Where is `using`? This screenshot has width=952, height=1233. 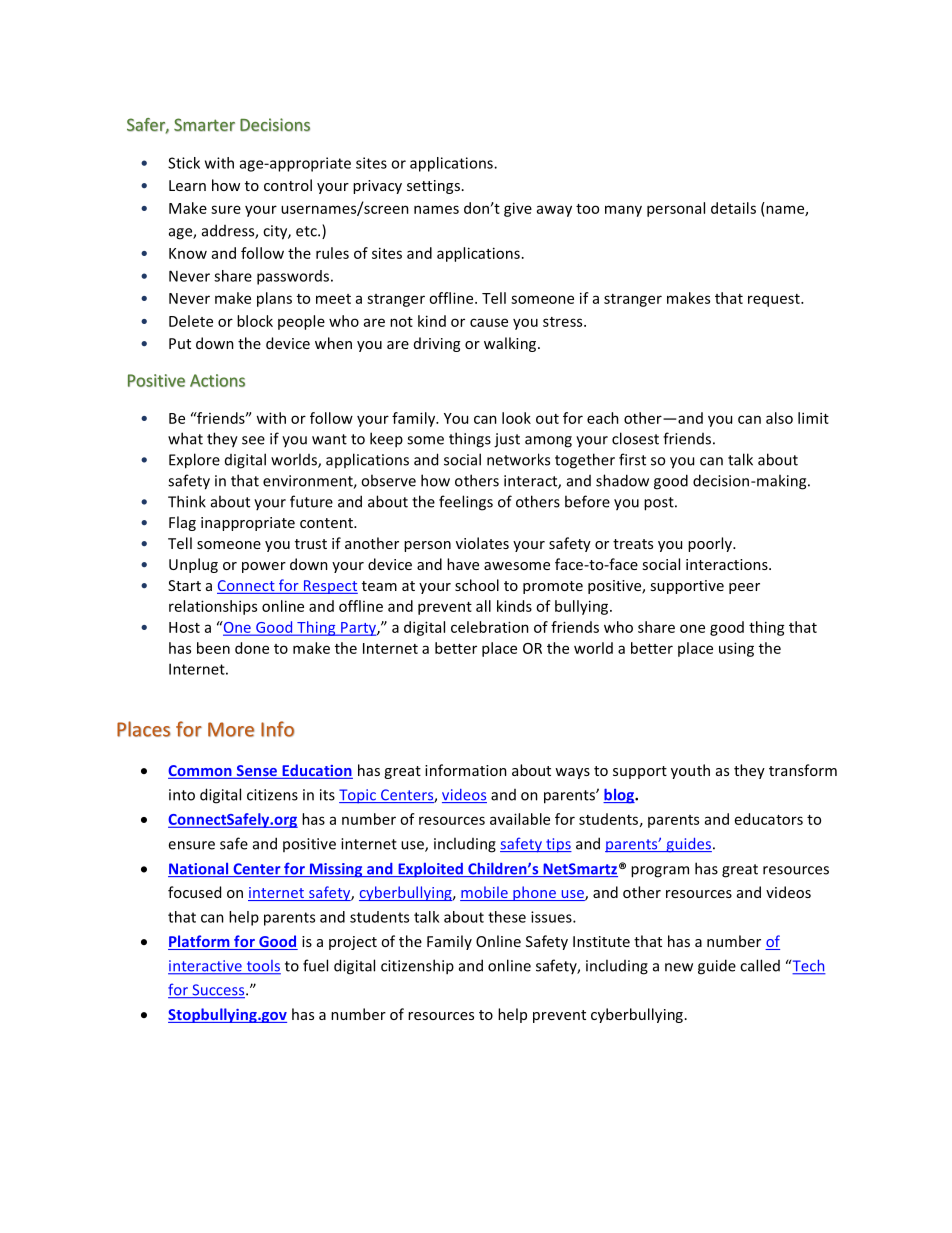 using is located at coordinates (736, 649).
